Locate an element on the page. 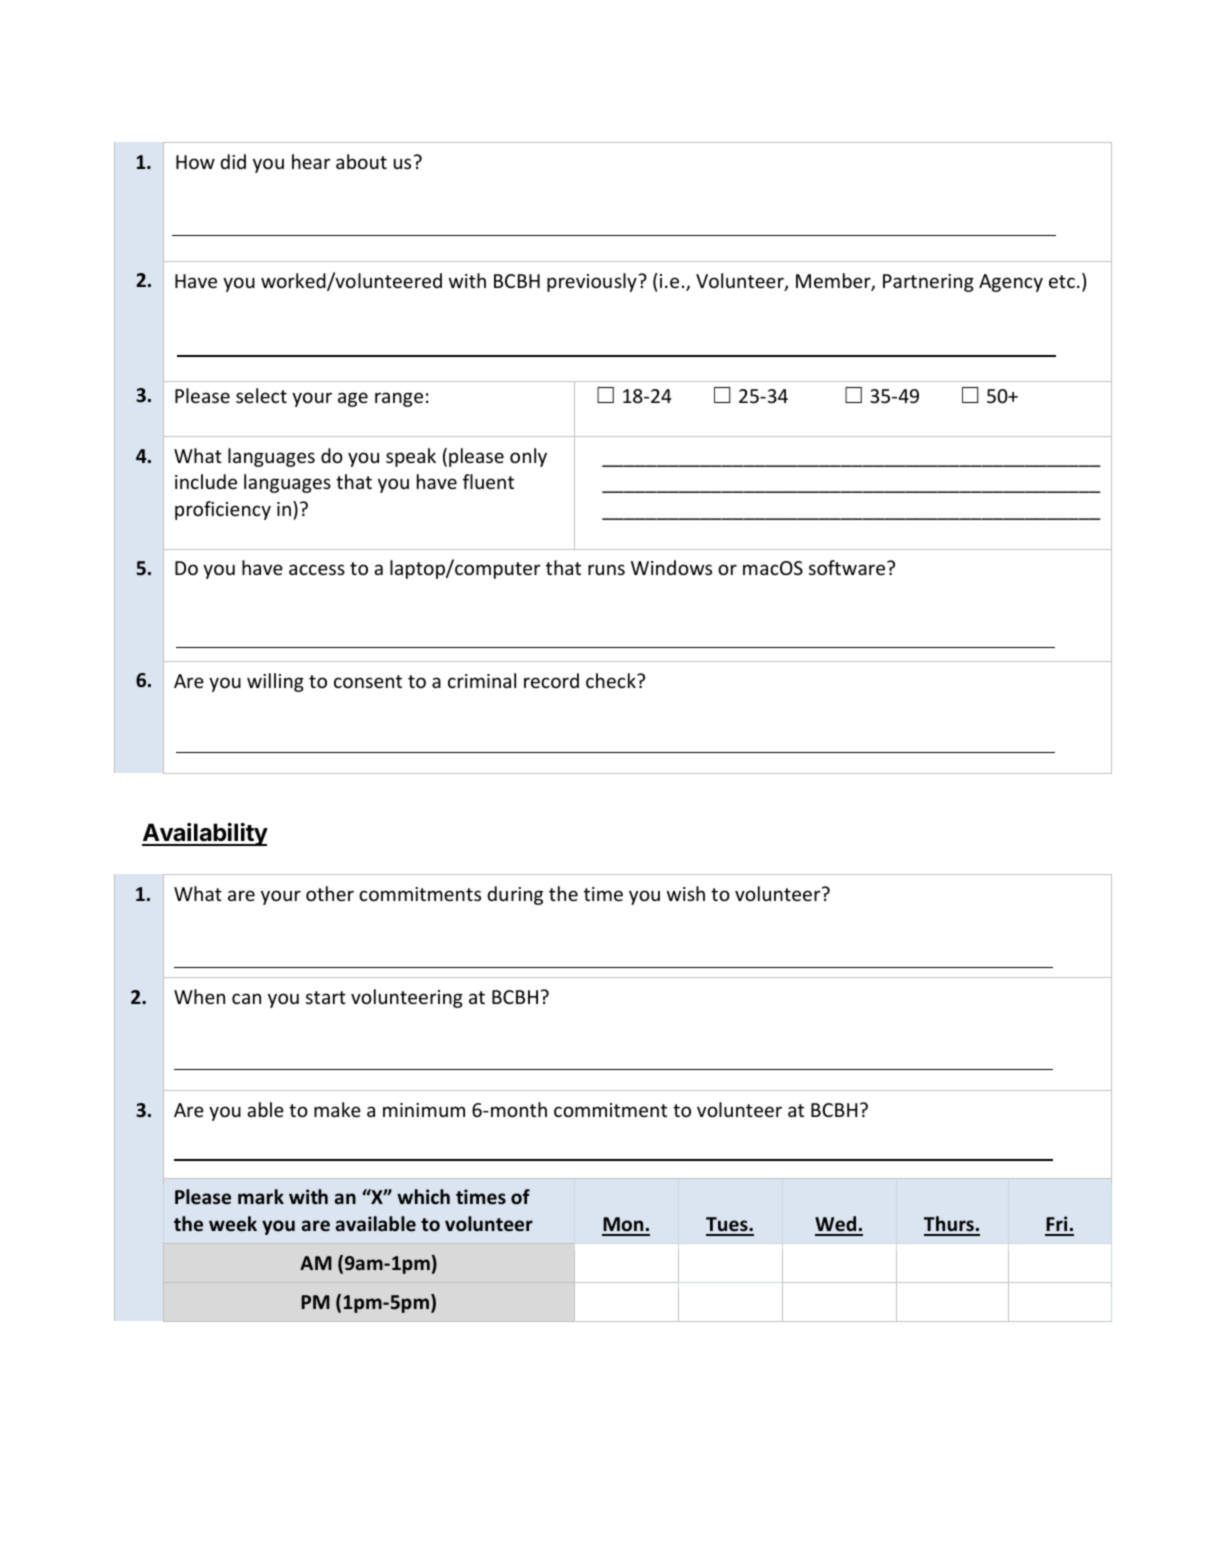  Availability is located at coordinates (205, 834).
